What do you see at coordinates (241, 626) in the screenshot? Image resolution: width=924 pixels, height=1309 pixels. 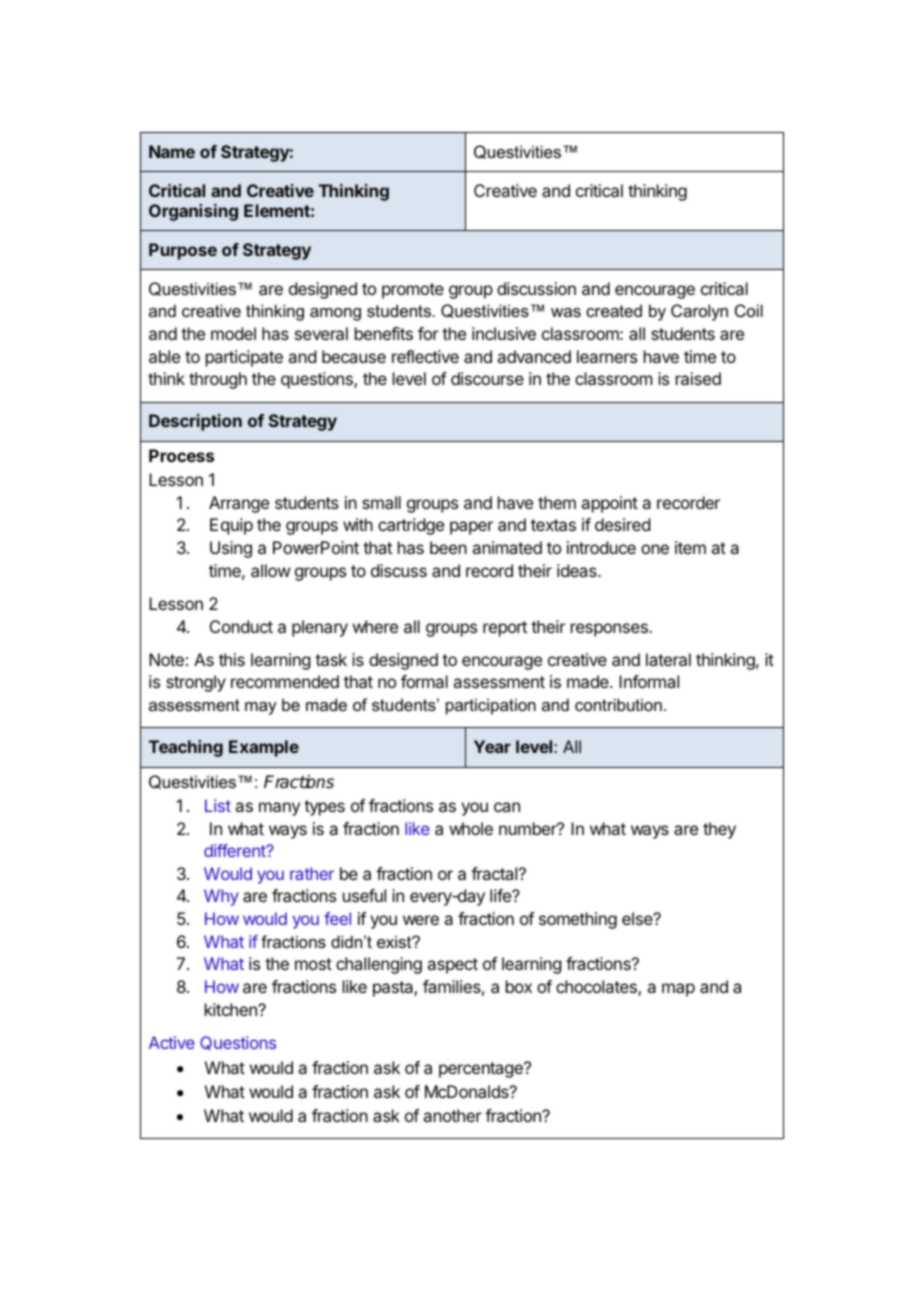 I see `Conduct` at bounding box center [241, 626].
